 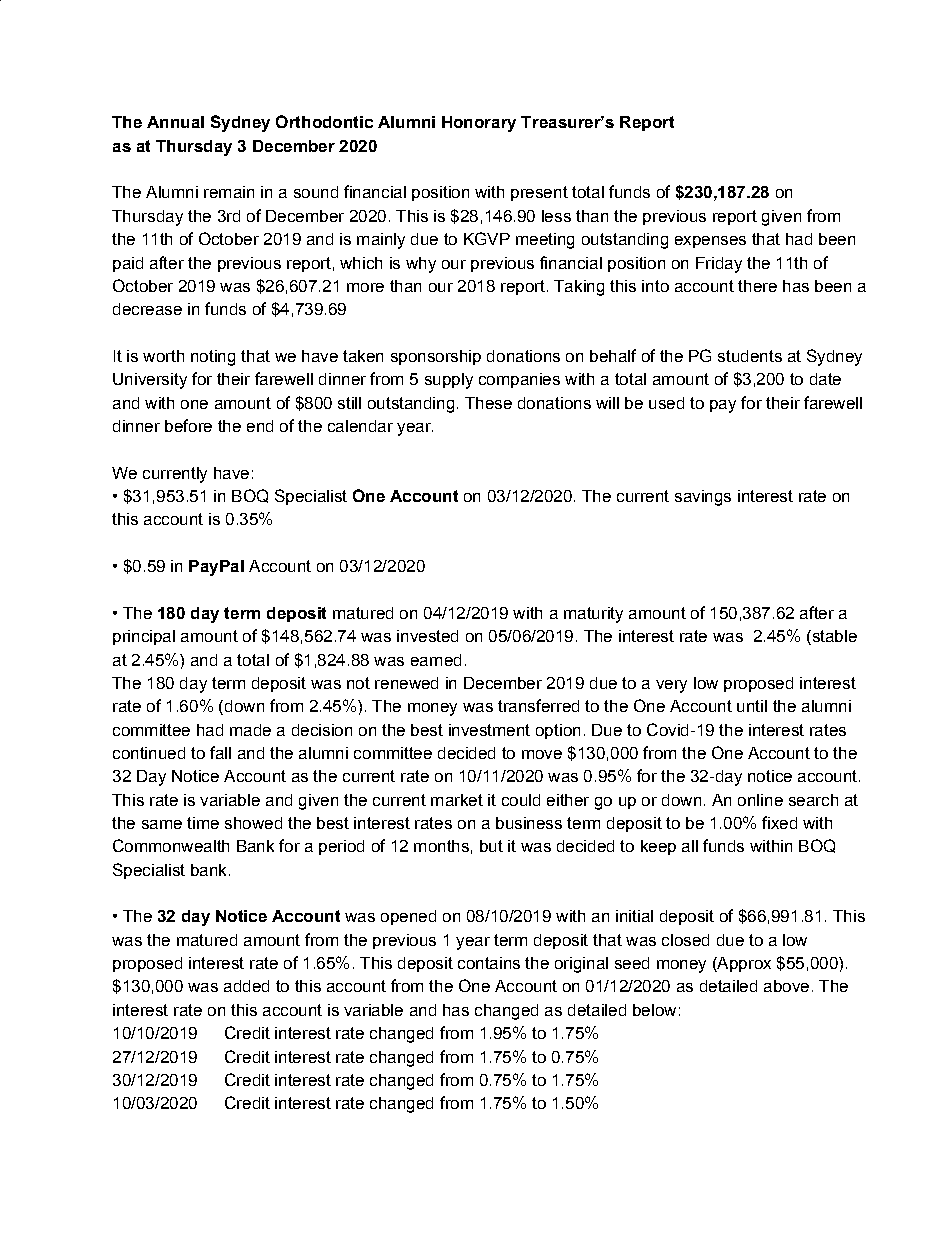 I want to click on until, so click(x=752, y=706).
